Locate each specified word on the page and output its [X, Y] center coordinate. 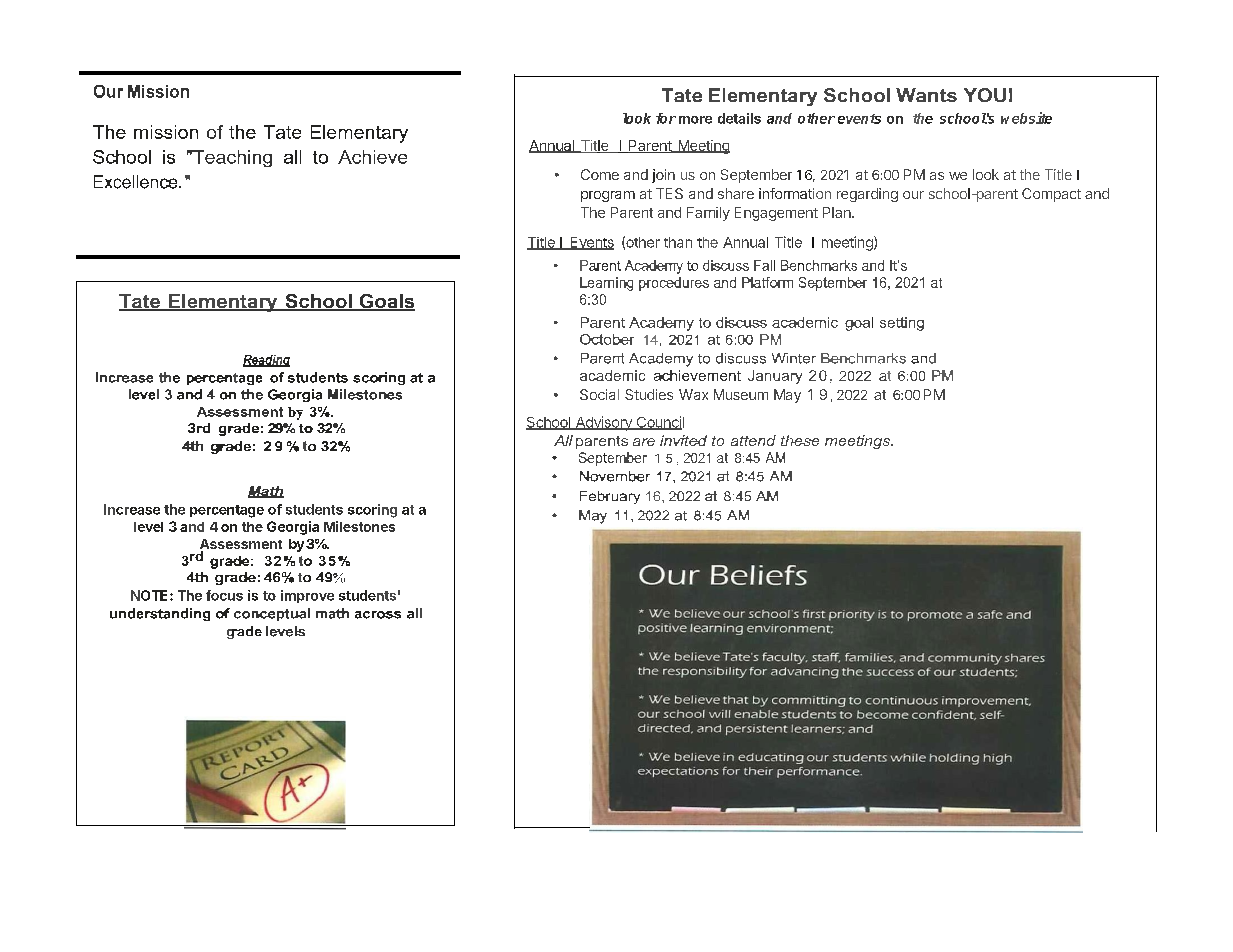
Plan [838, 212]
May [787, 396]
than [678, 242]
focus [224, 595]
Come [600, 174]
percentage [227, 511]
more [695, 120]
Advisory [603, 423]
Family [708, 214]
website [1026, 118]
